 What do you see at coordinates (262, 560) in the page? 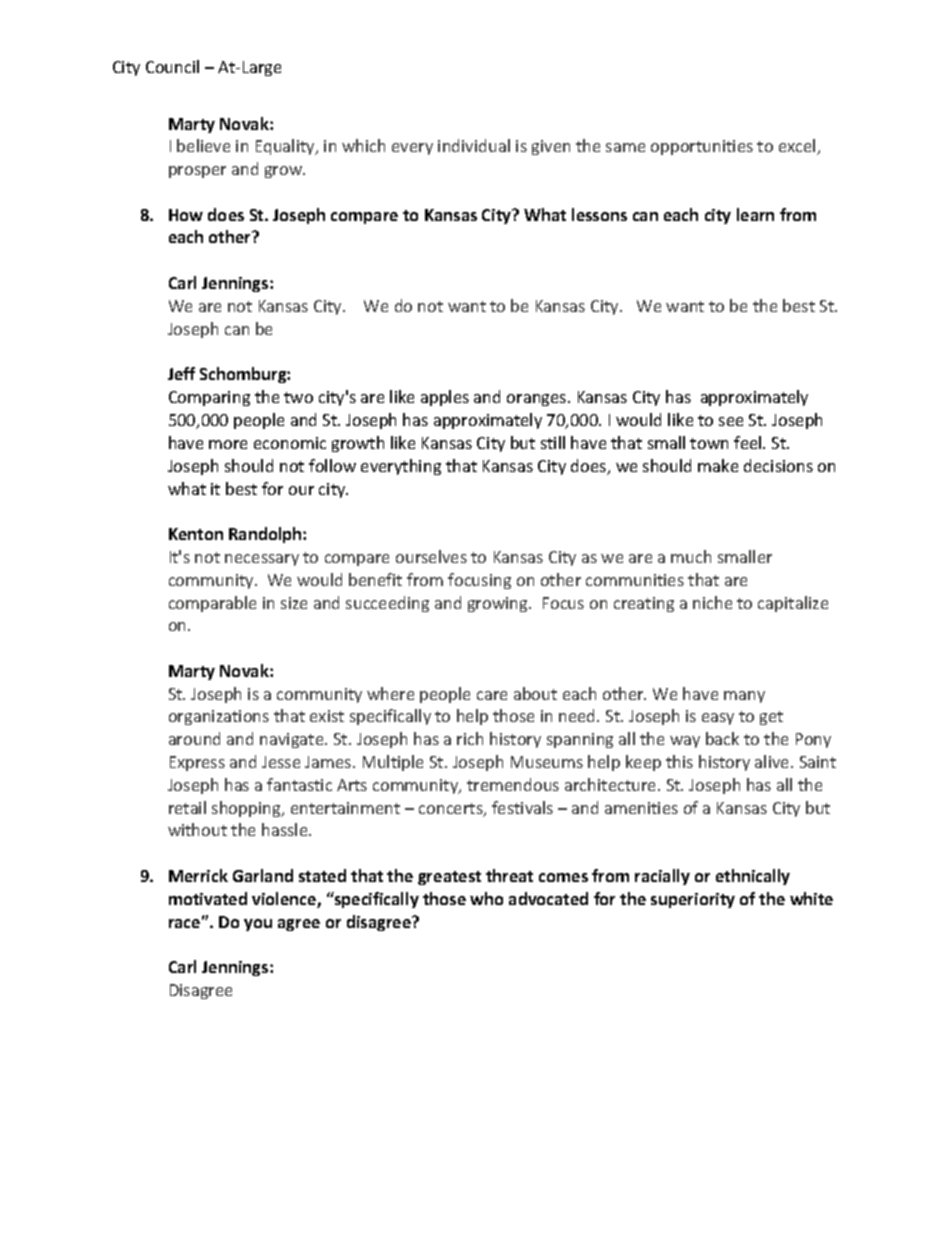
I see `necessary` at bounding box center [262, 560].
